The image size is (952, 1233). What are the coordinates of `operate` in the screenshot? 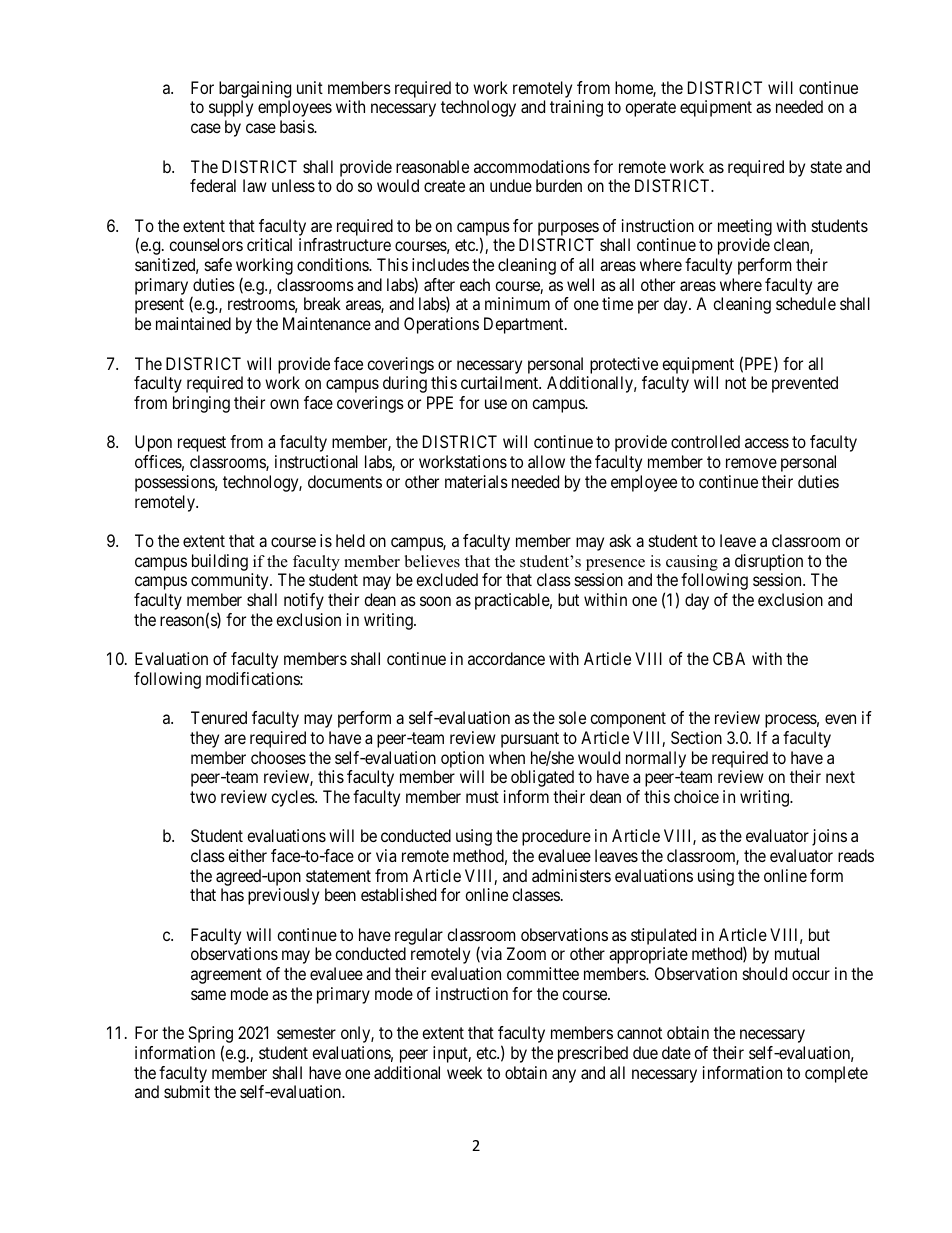 It's located at (650, 109).
